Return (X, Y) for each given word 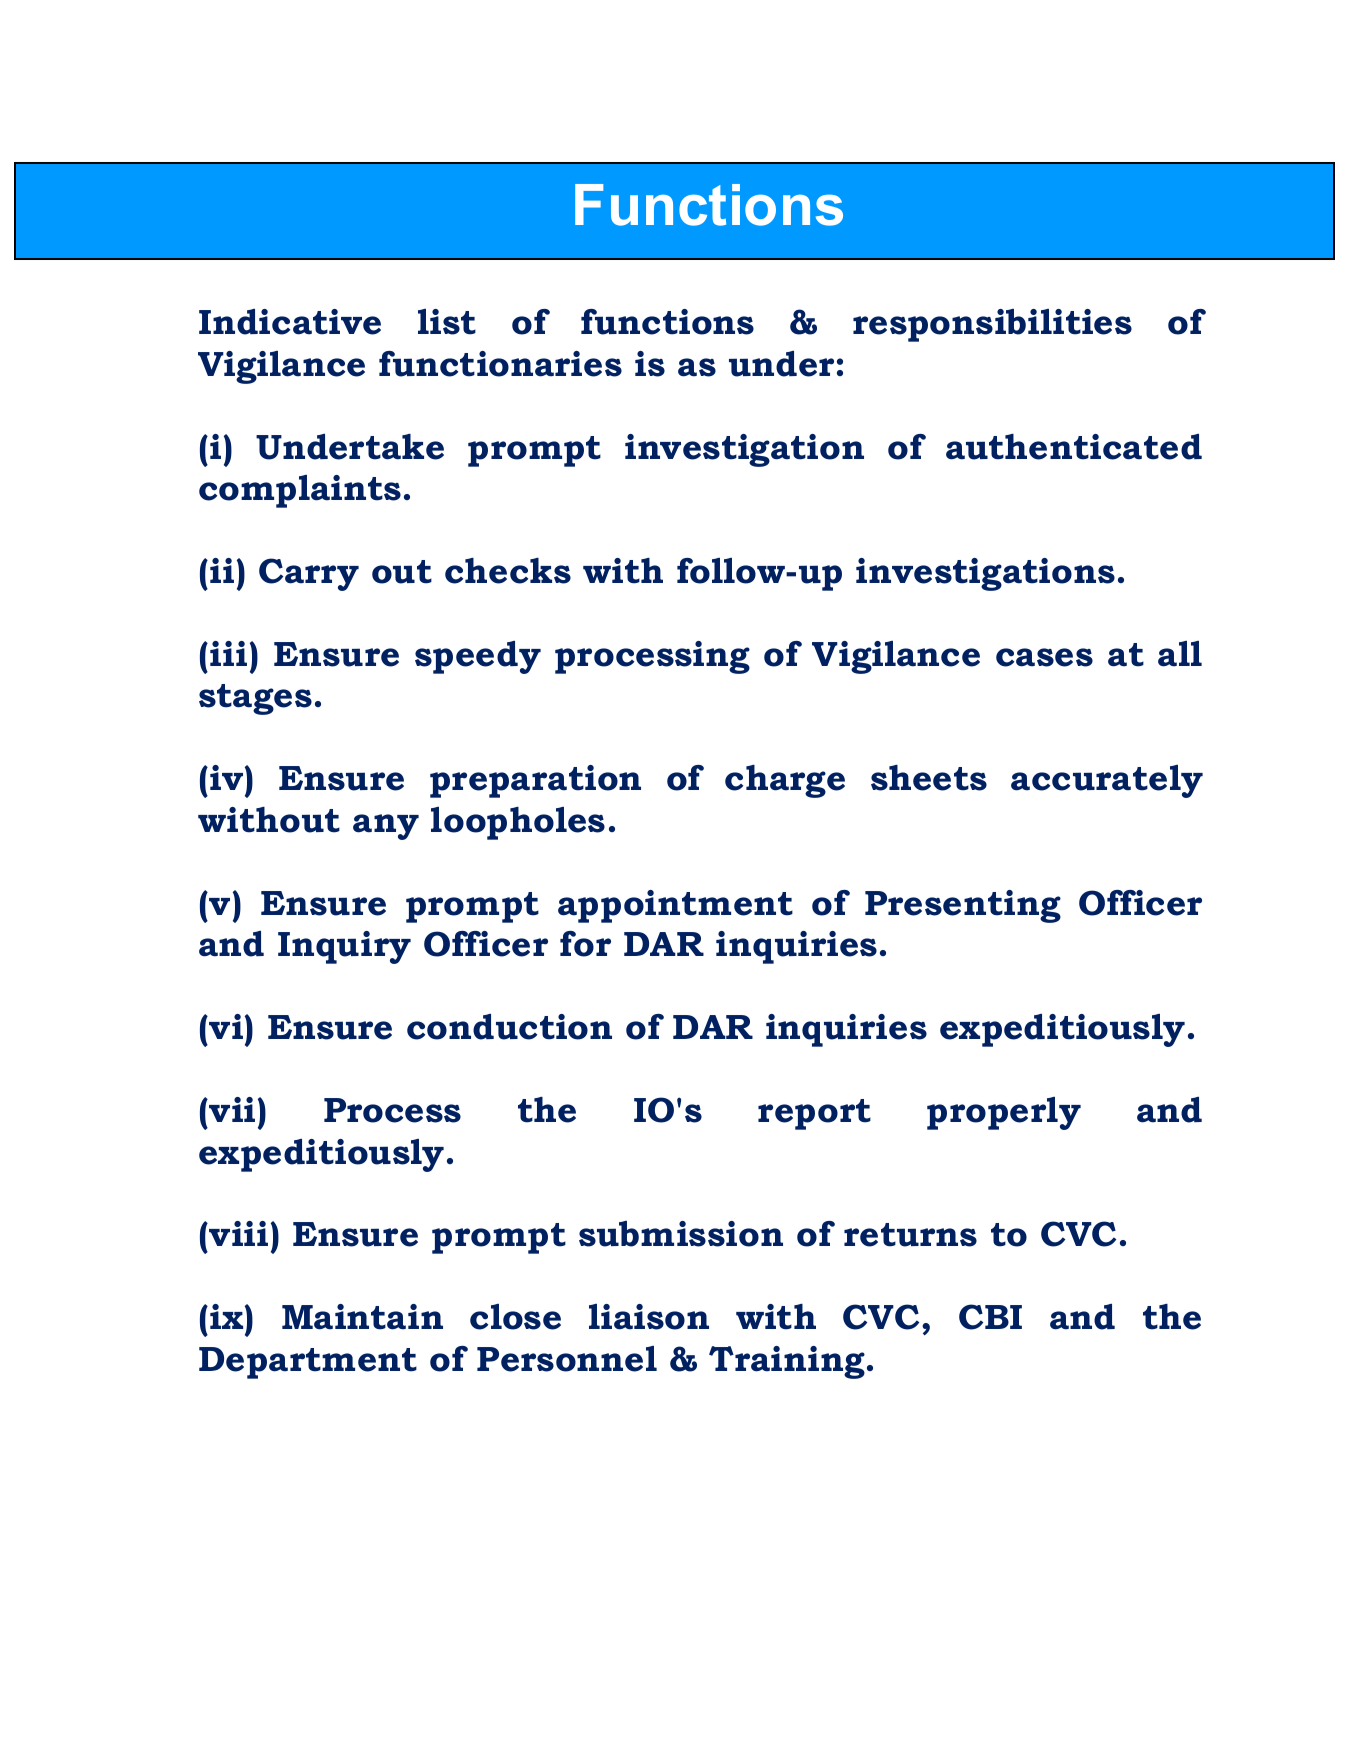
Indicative (290, 322)
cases (1044, 657)
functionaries (500, 364)
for (585, 944)
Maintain (362, 1317)
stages (255, 699)
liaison (649, 1317)
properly (1004, 1113)
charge (785, 781)
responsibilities (992, 325)
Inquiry (344, 947)
